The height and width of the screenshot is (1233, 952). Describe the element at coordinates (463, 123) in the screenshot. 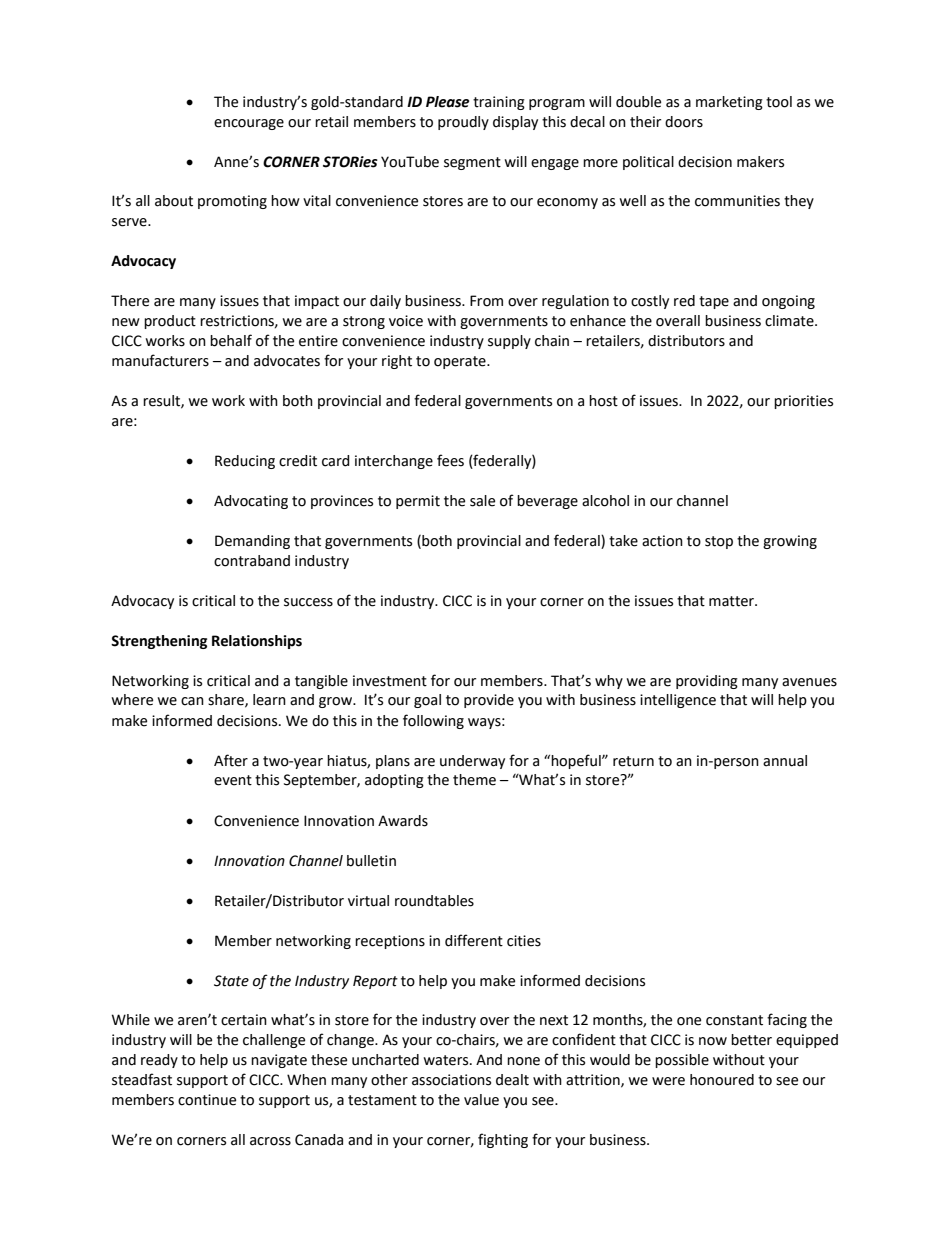

I see `proudly` at that location.
